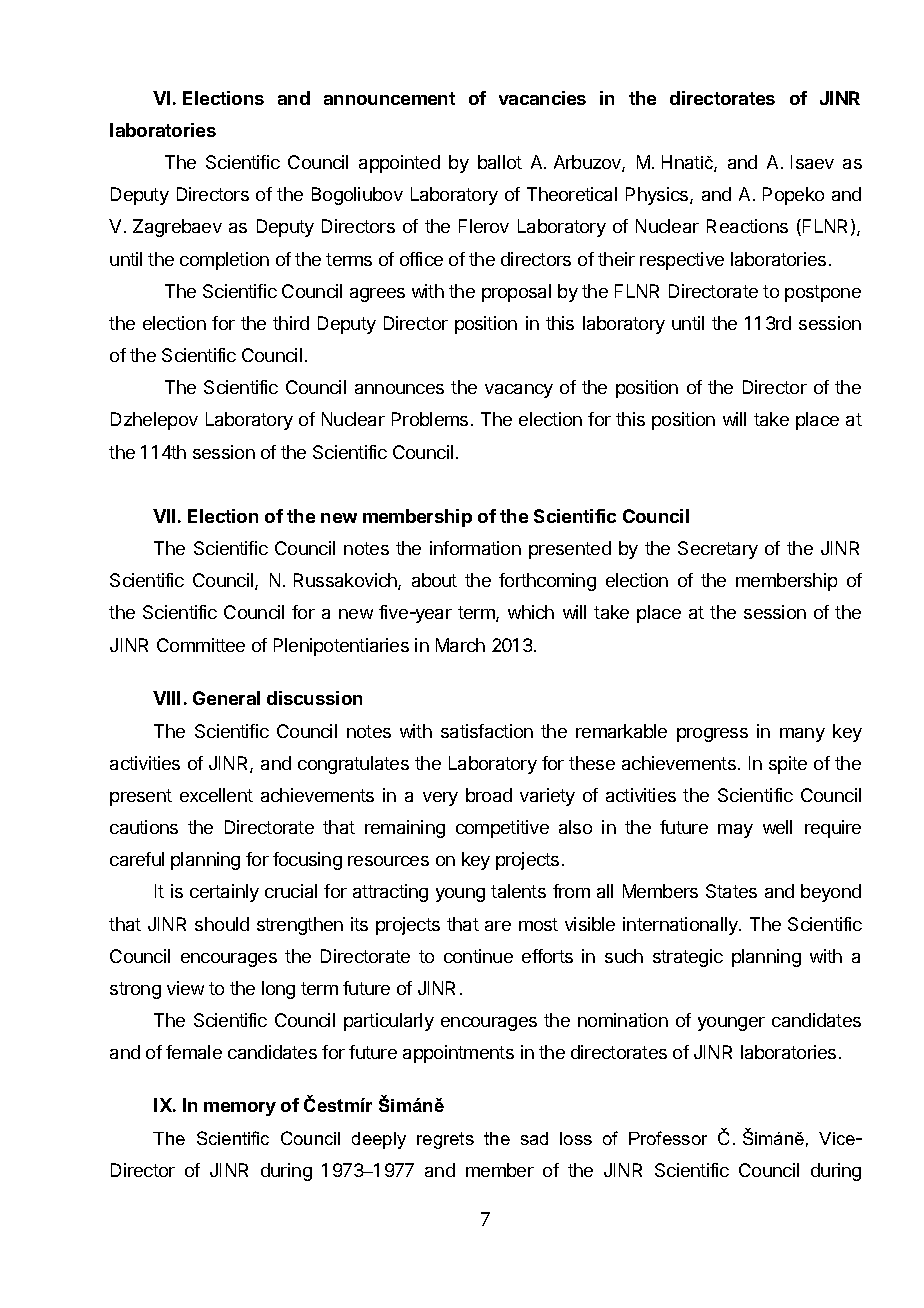 This document has width=924, height=1308. What do you see at coordinates (445, 1140) in the document?
I see `regrets` at bounding box center [445, 1140].
